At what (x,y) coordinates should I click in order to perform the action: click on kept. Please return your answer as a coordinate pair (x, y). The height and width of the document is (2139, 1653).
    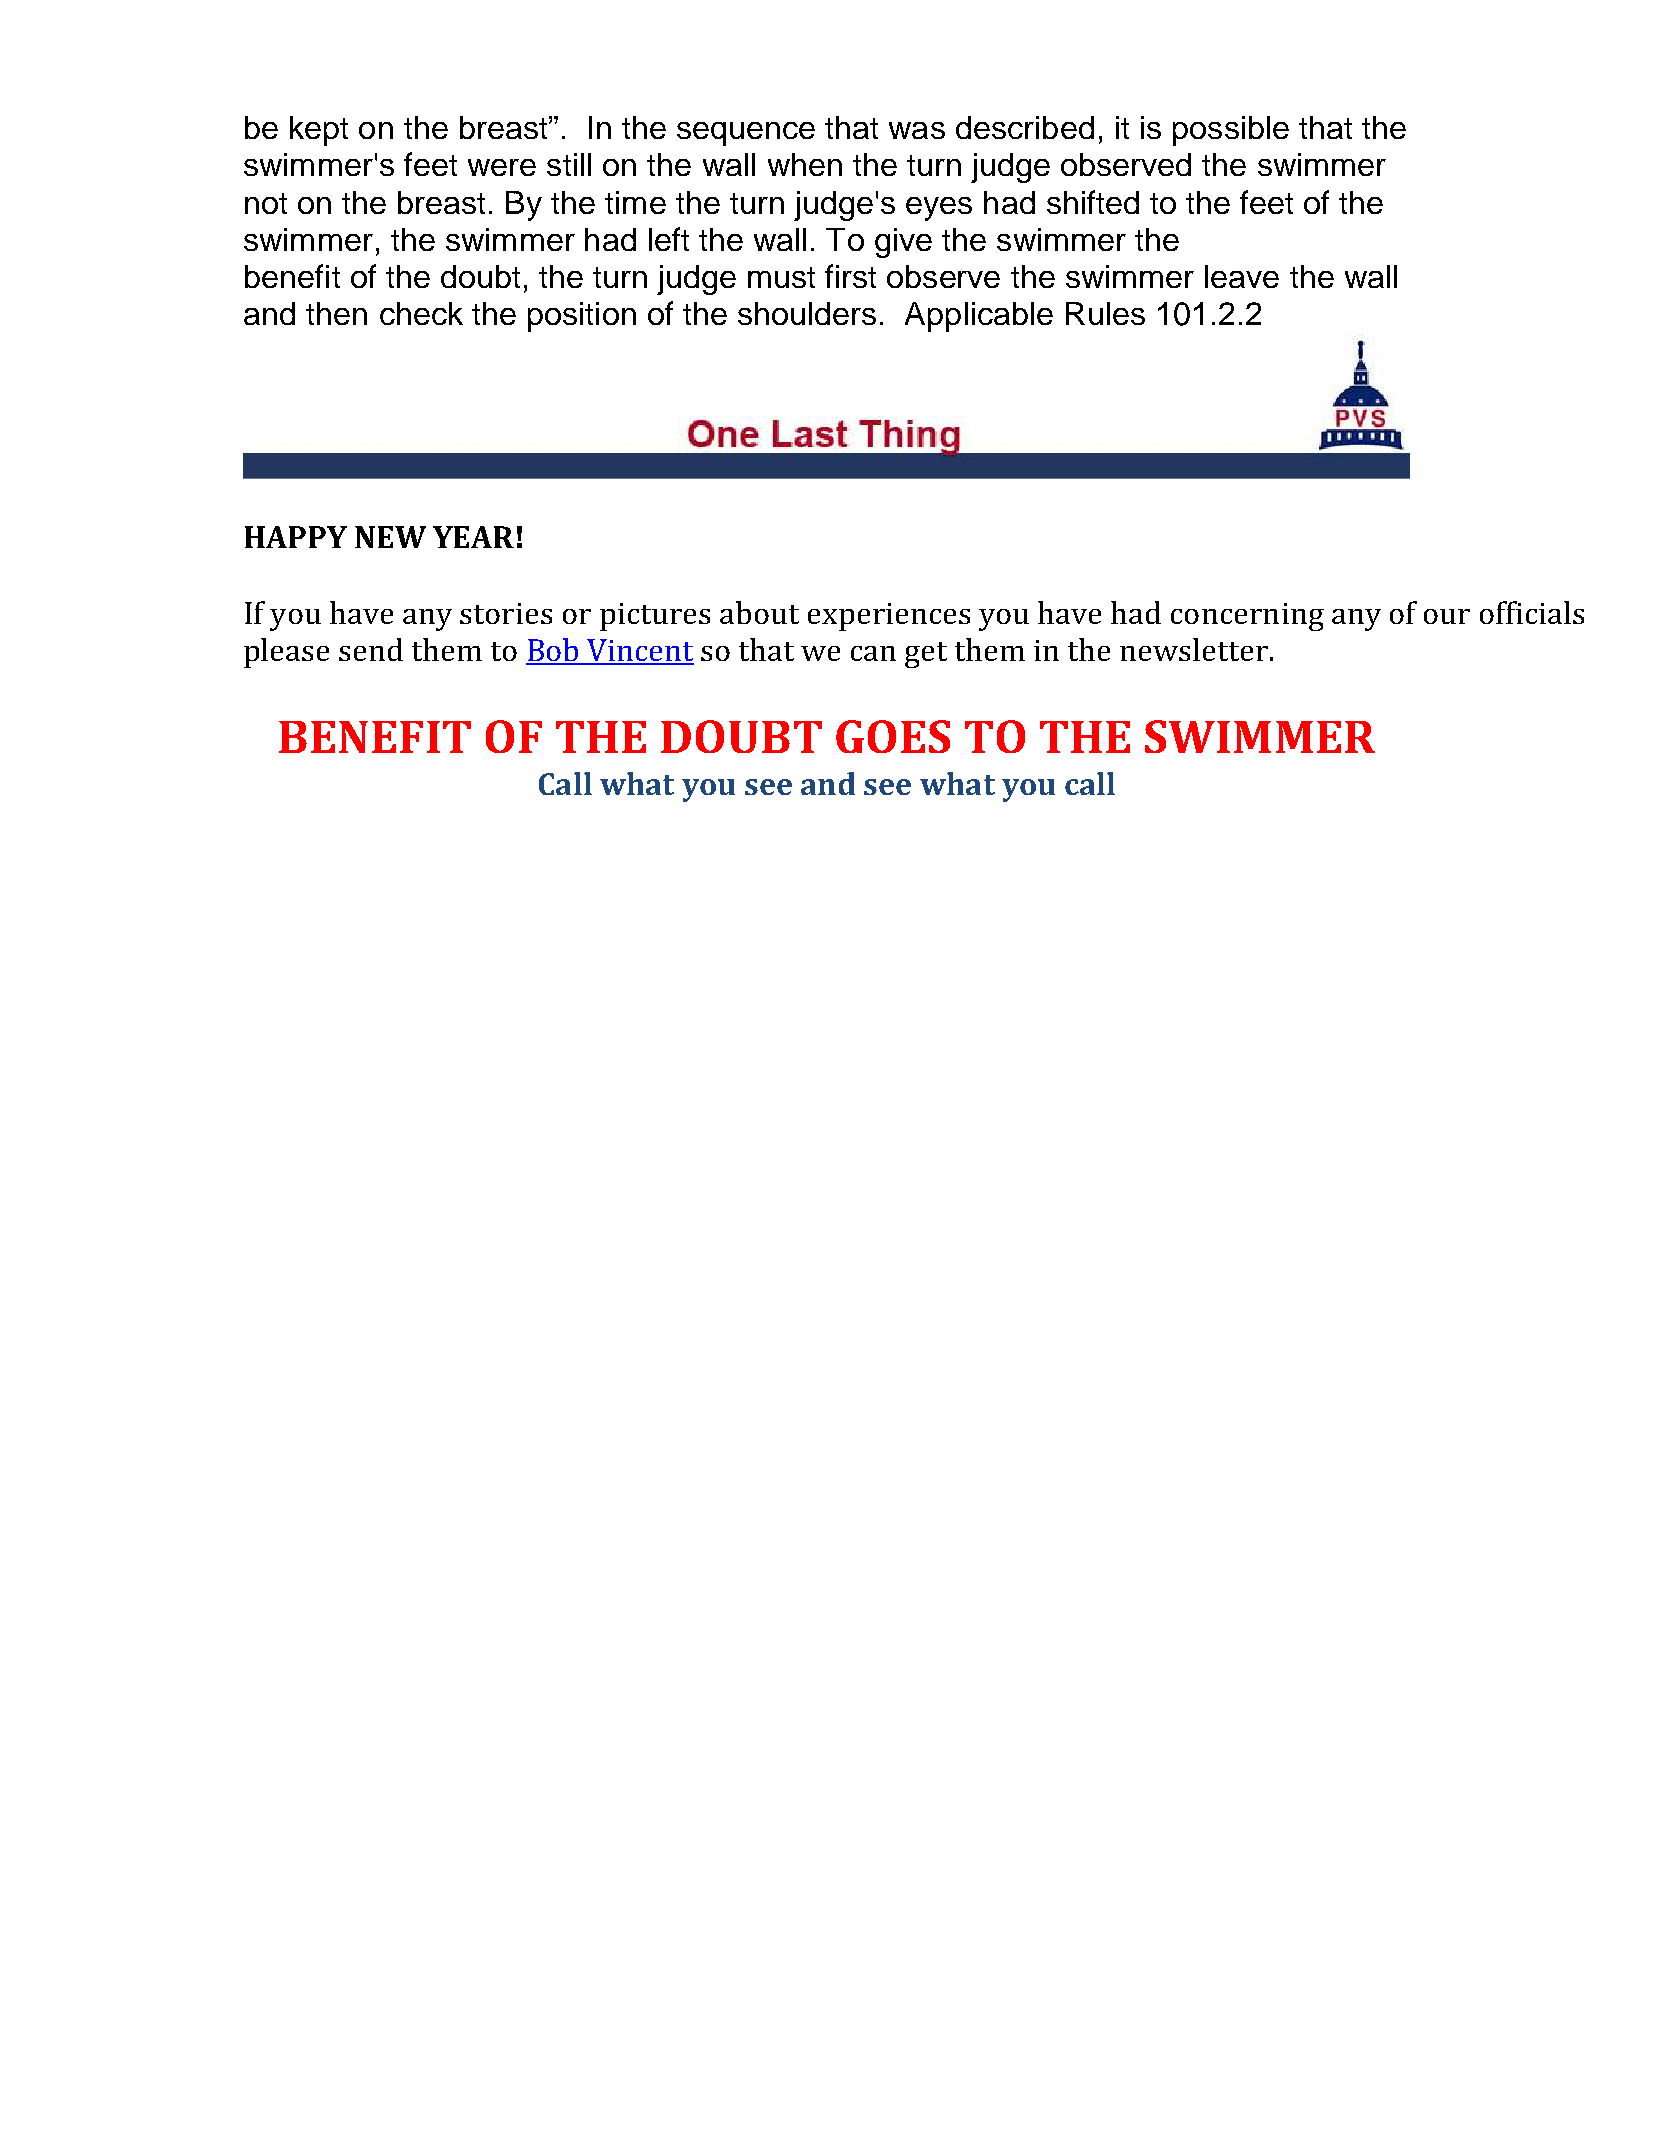
    Looking at the image, I should click on (319, 131).
